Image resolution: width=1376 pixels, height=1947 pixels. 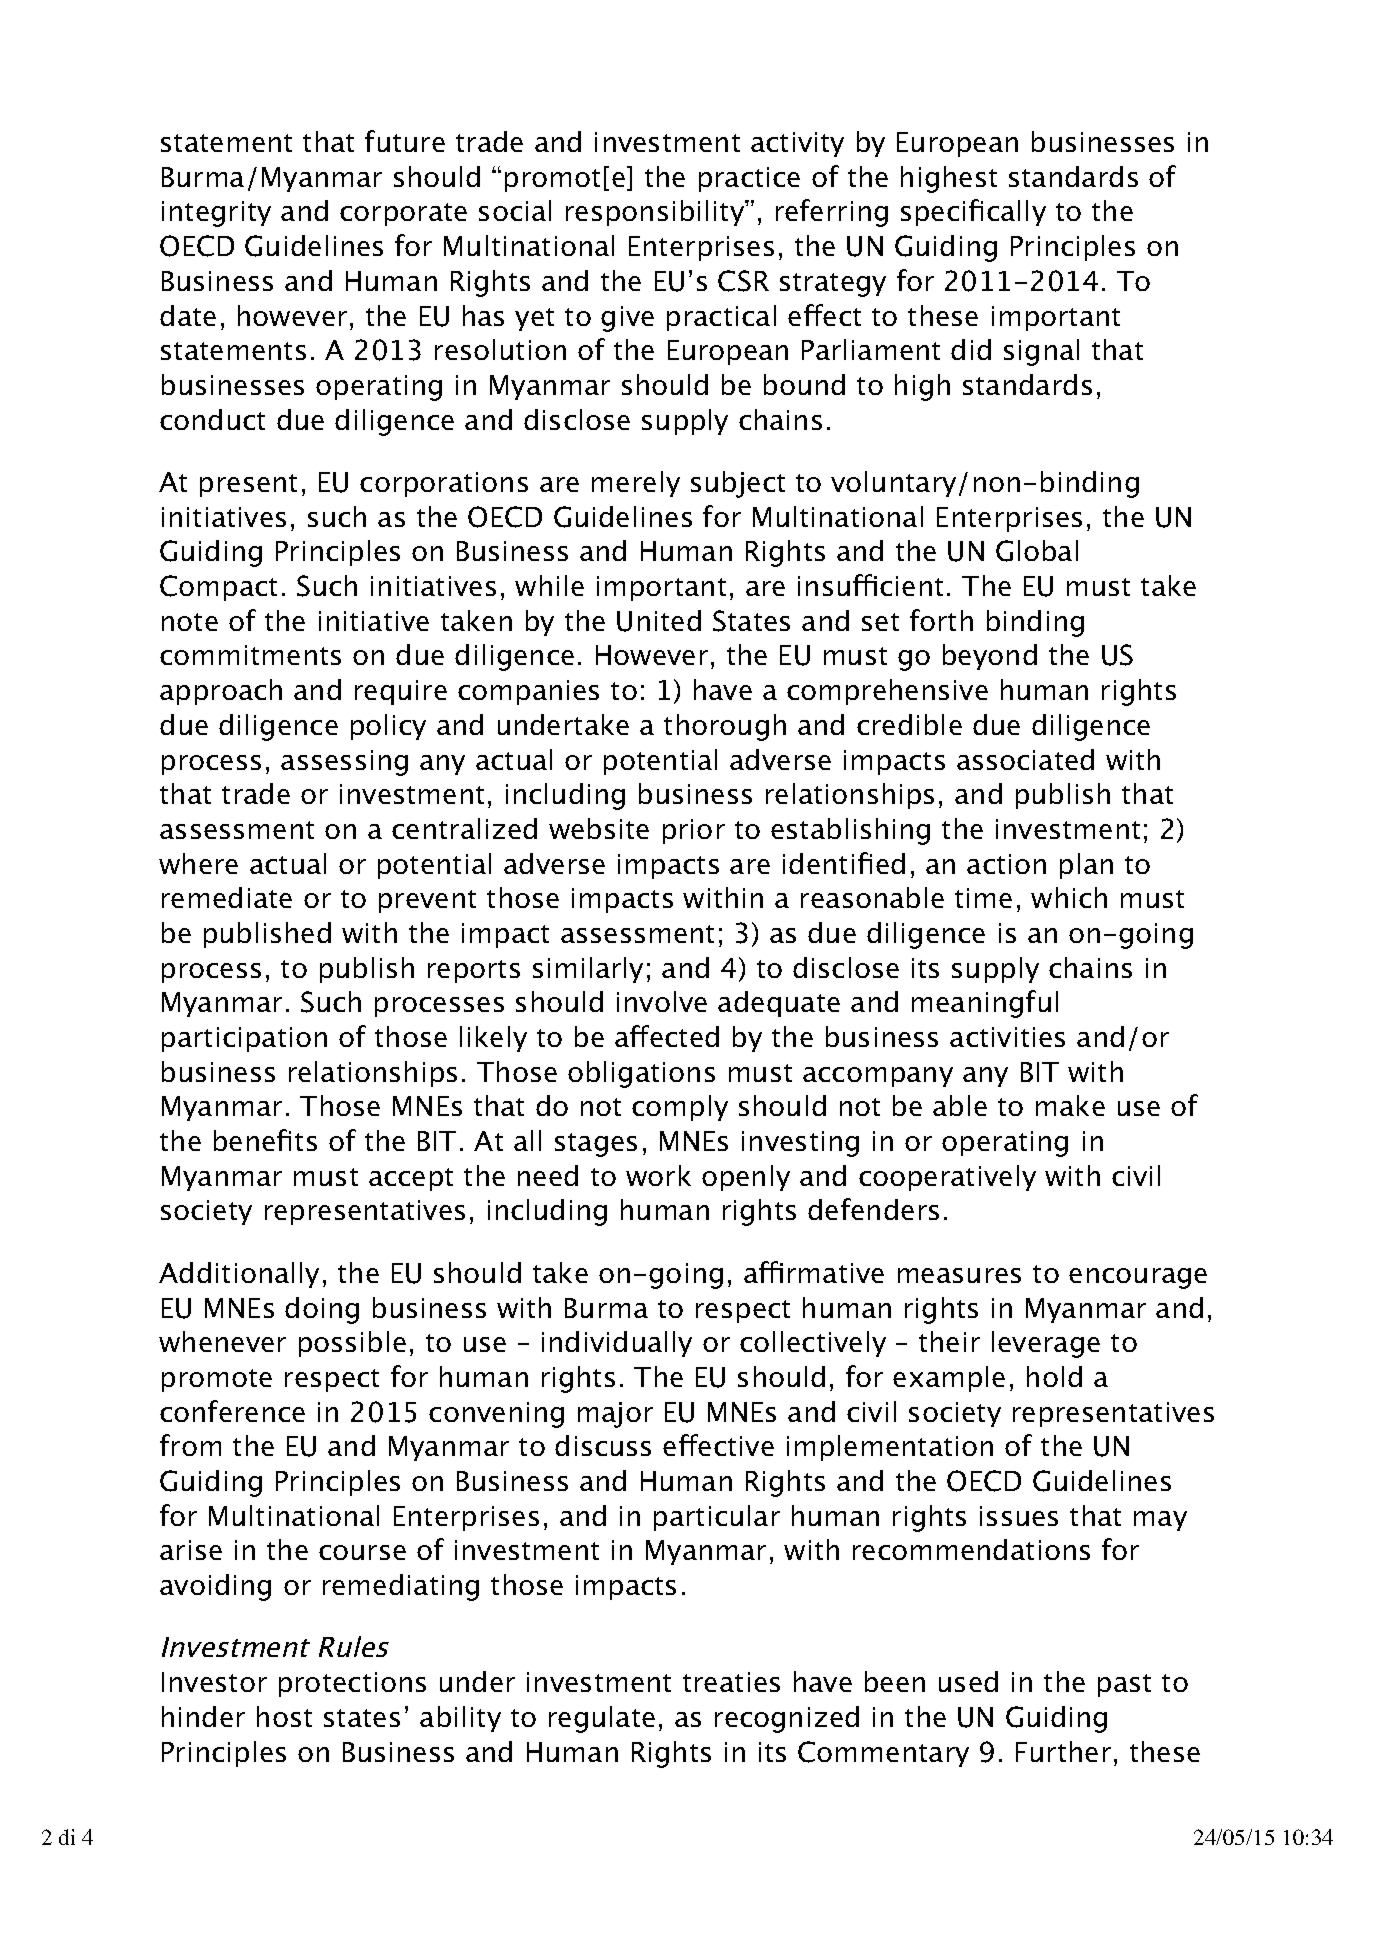 What do you see at coordinates (322, 1310) in the page?
I see `doing` at bounding box center [322, 1310].
